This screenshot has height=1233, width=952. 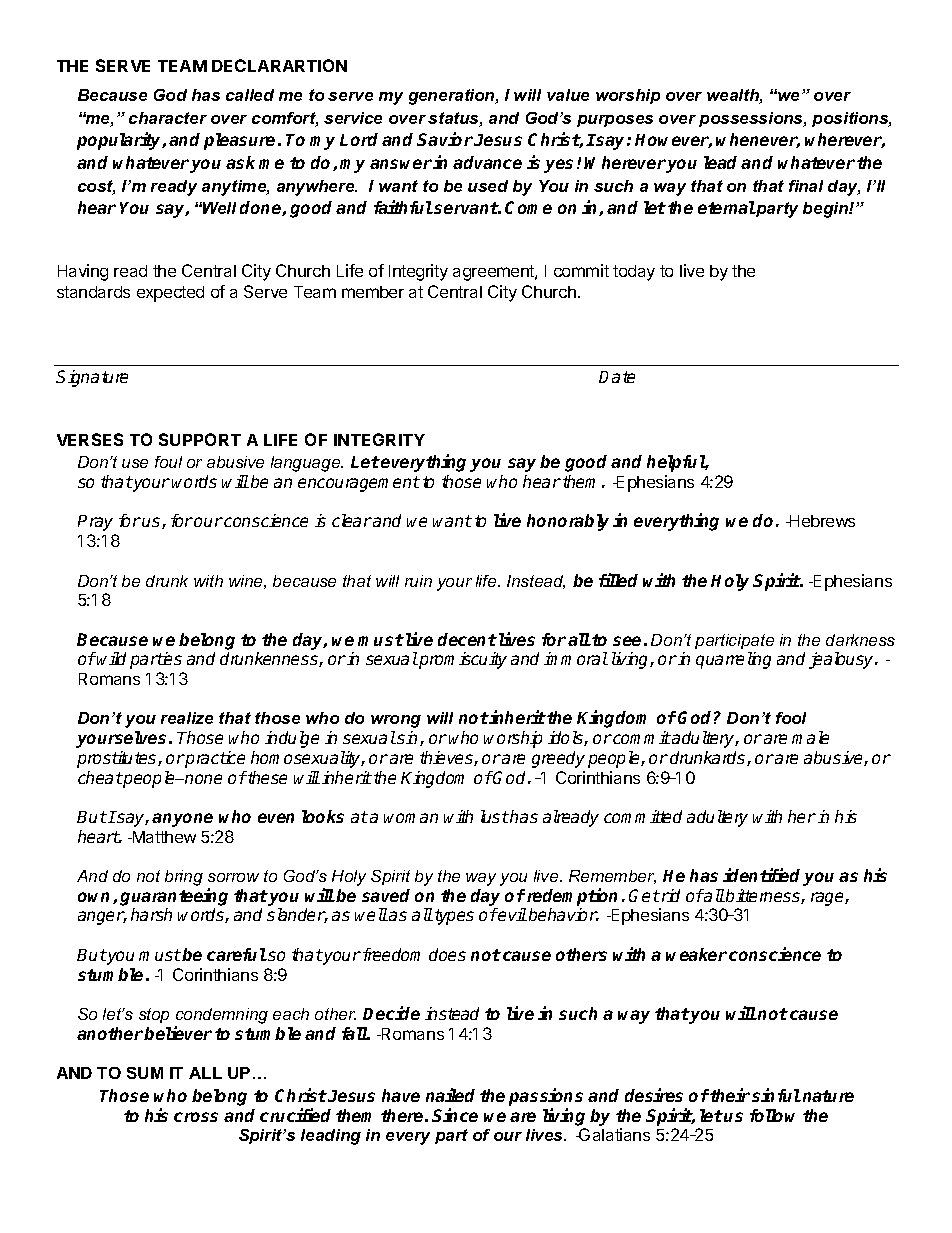 What do you see at coordinates (168, 462) in the screenshot?
I see `foul` at bounding box center [168, 462].
